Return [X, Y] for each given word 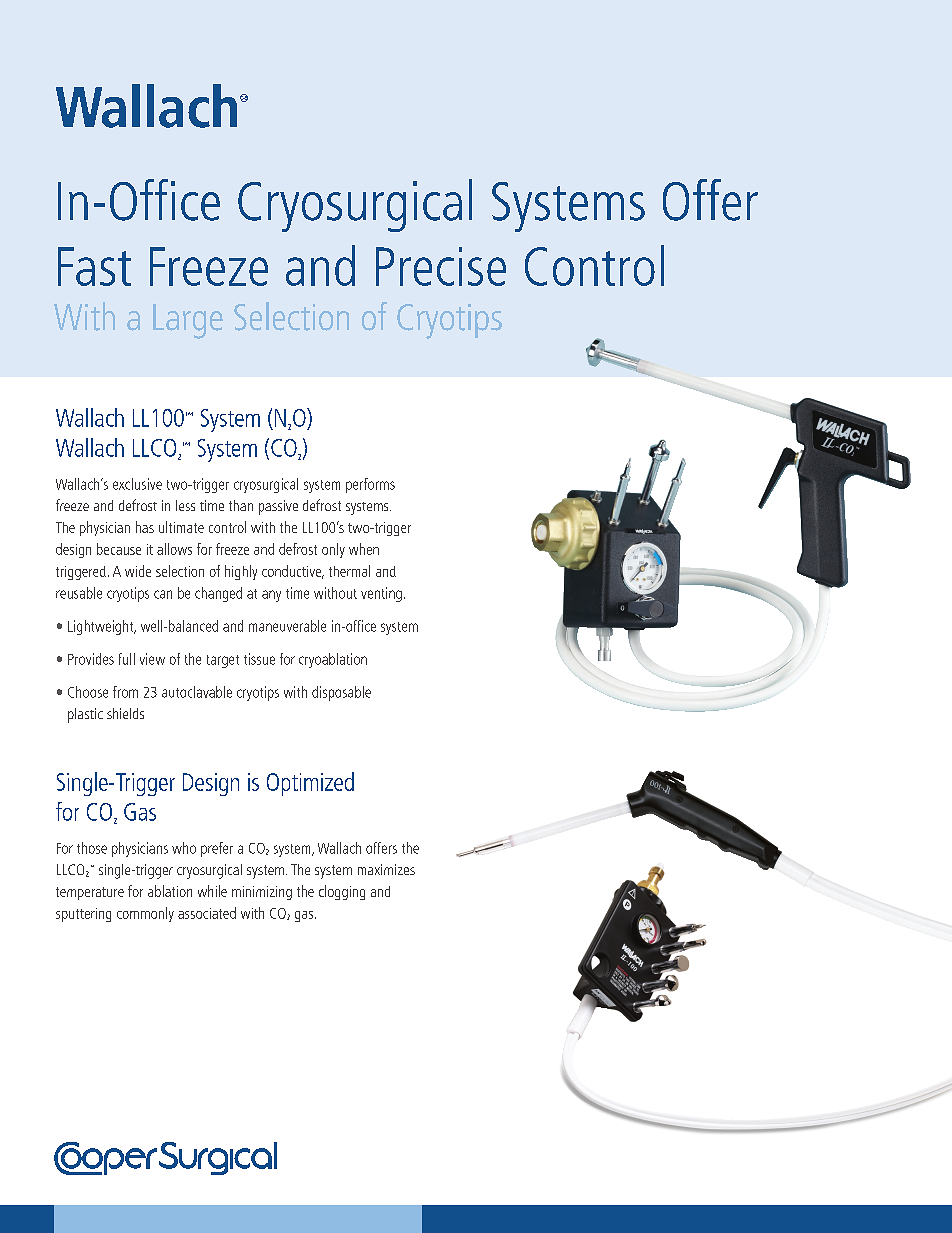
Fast [94, 266]
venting [381, 594]
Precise [441, 266]
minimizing [262, 893]
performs [370, 485]
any [271, 596]
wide [138, 571]
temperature [90, 893]
